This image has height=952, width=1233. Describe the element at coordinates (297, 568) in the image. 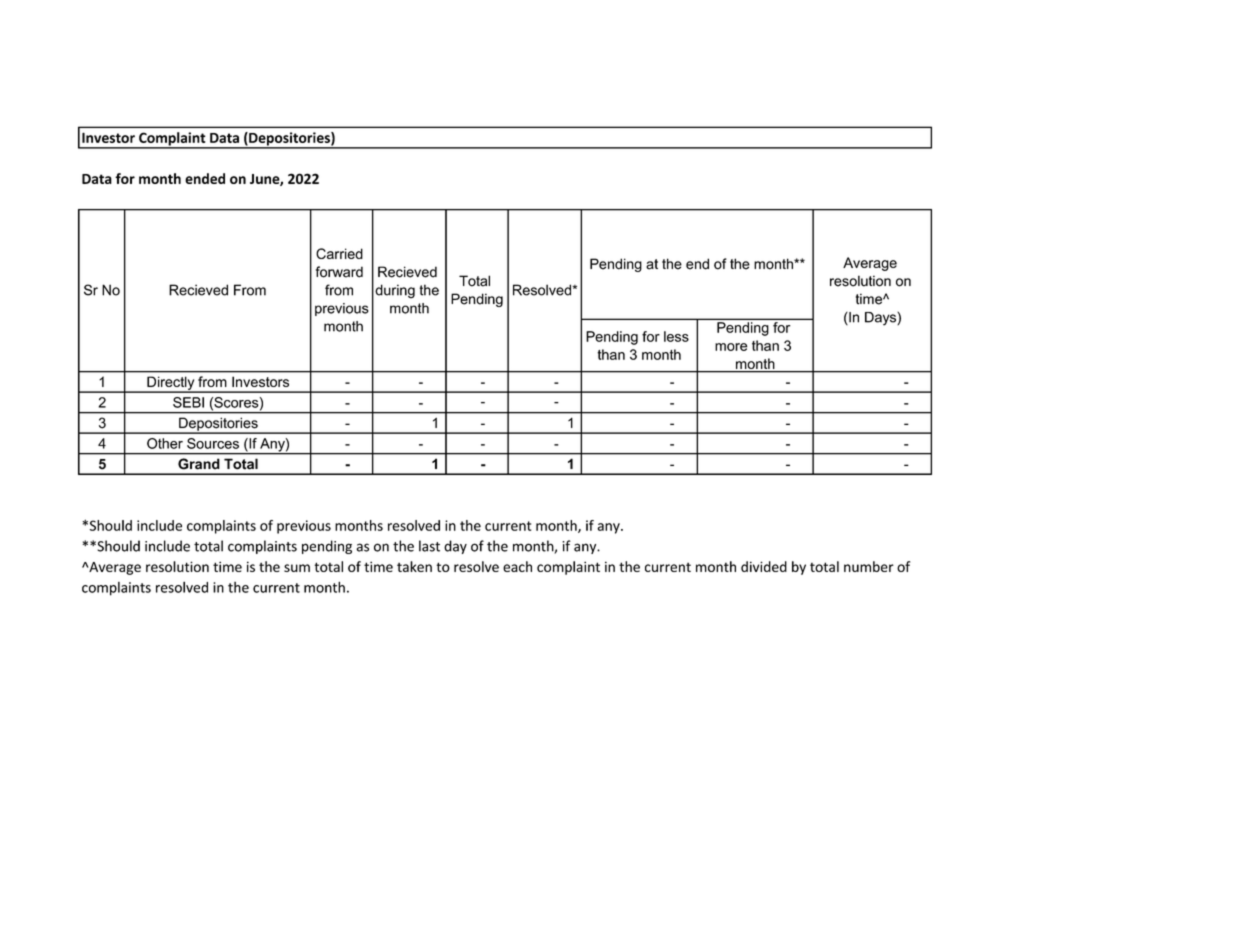

I see `sum` at that location.
